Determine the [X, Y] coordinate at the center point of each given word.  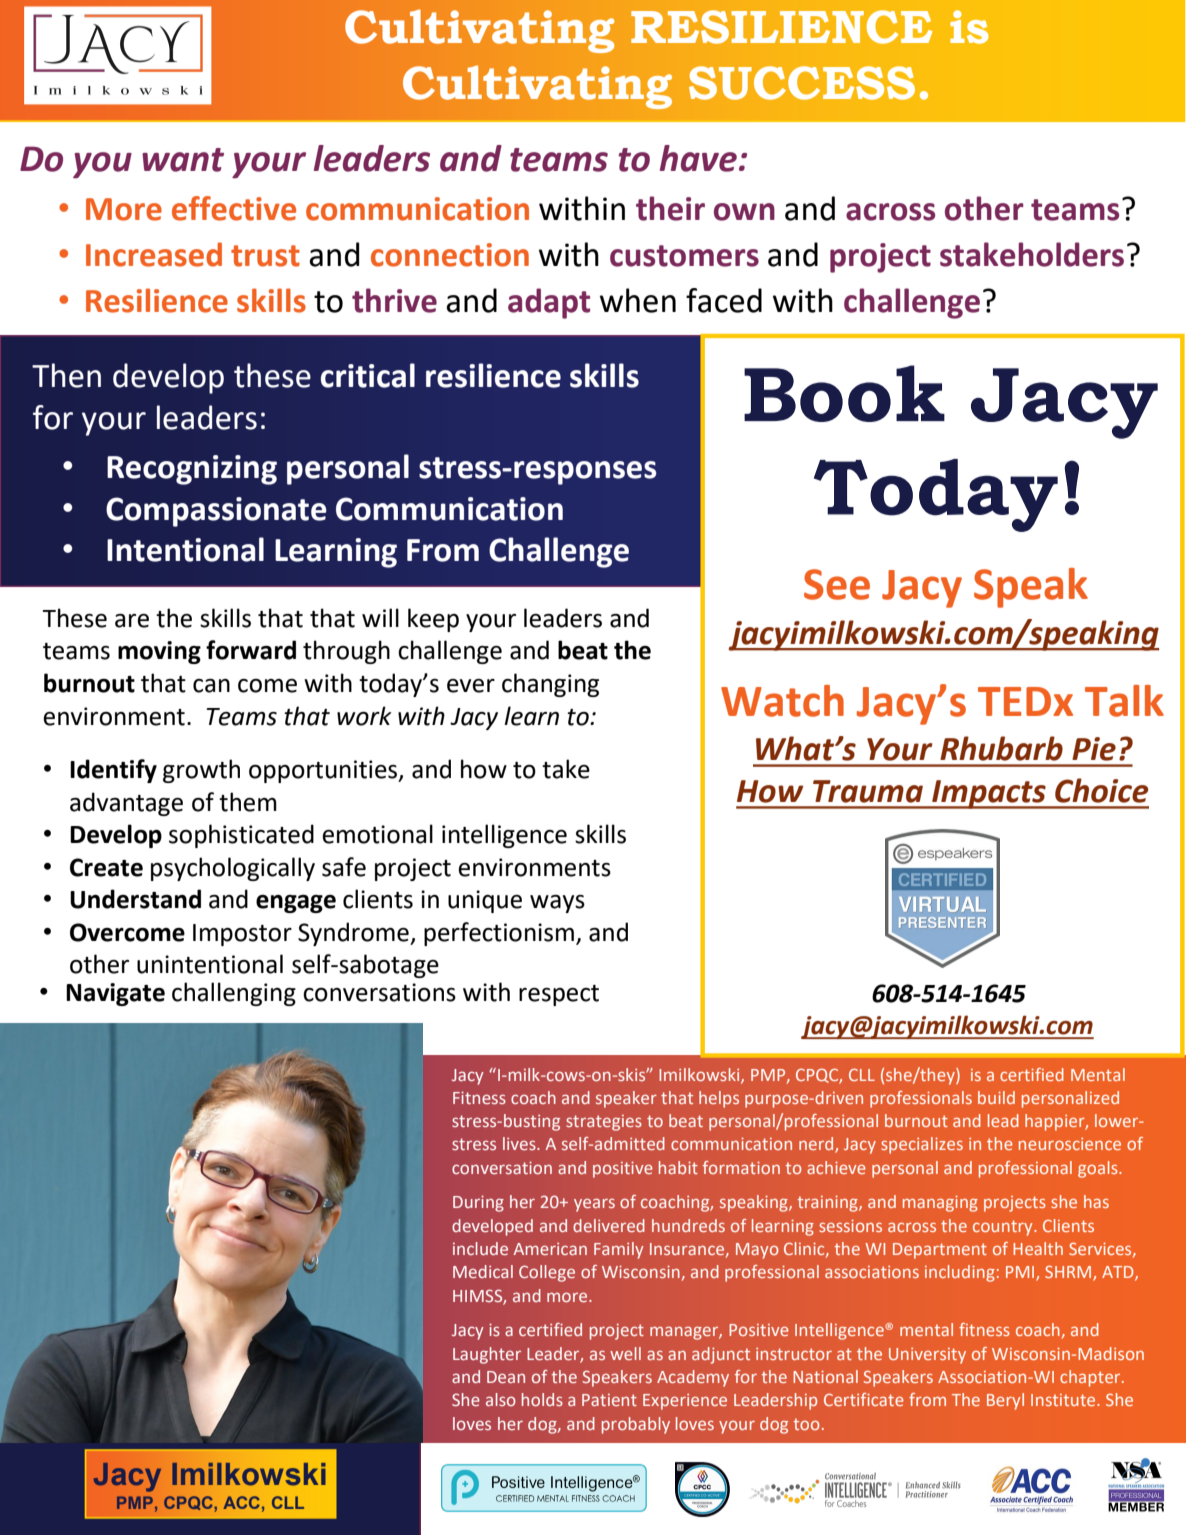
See [837, 584]
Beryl [1005, 1401]
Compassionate [216, 512]
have [698, 158]
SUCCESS [802, 83]
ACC [241, 1502]
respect [559, 995]
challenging [234, 994]
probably [636, 1425]
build [996, 1097]
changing [550, 685]
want [183, 160]
